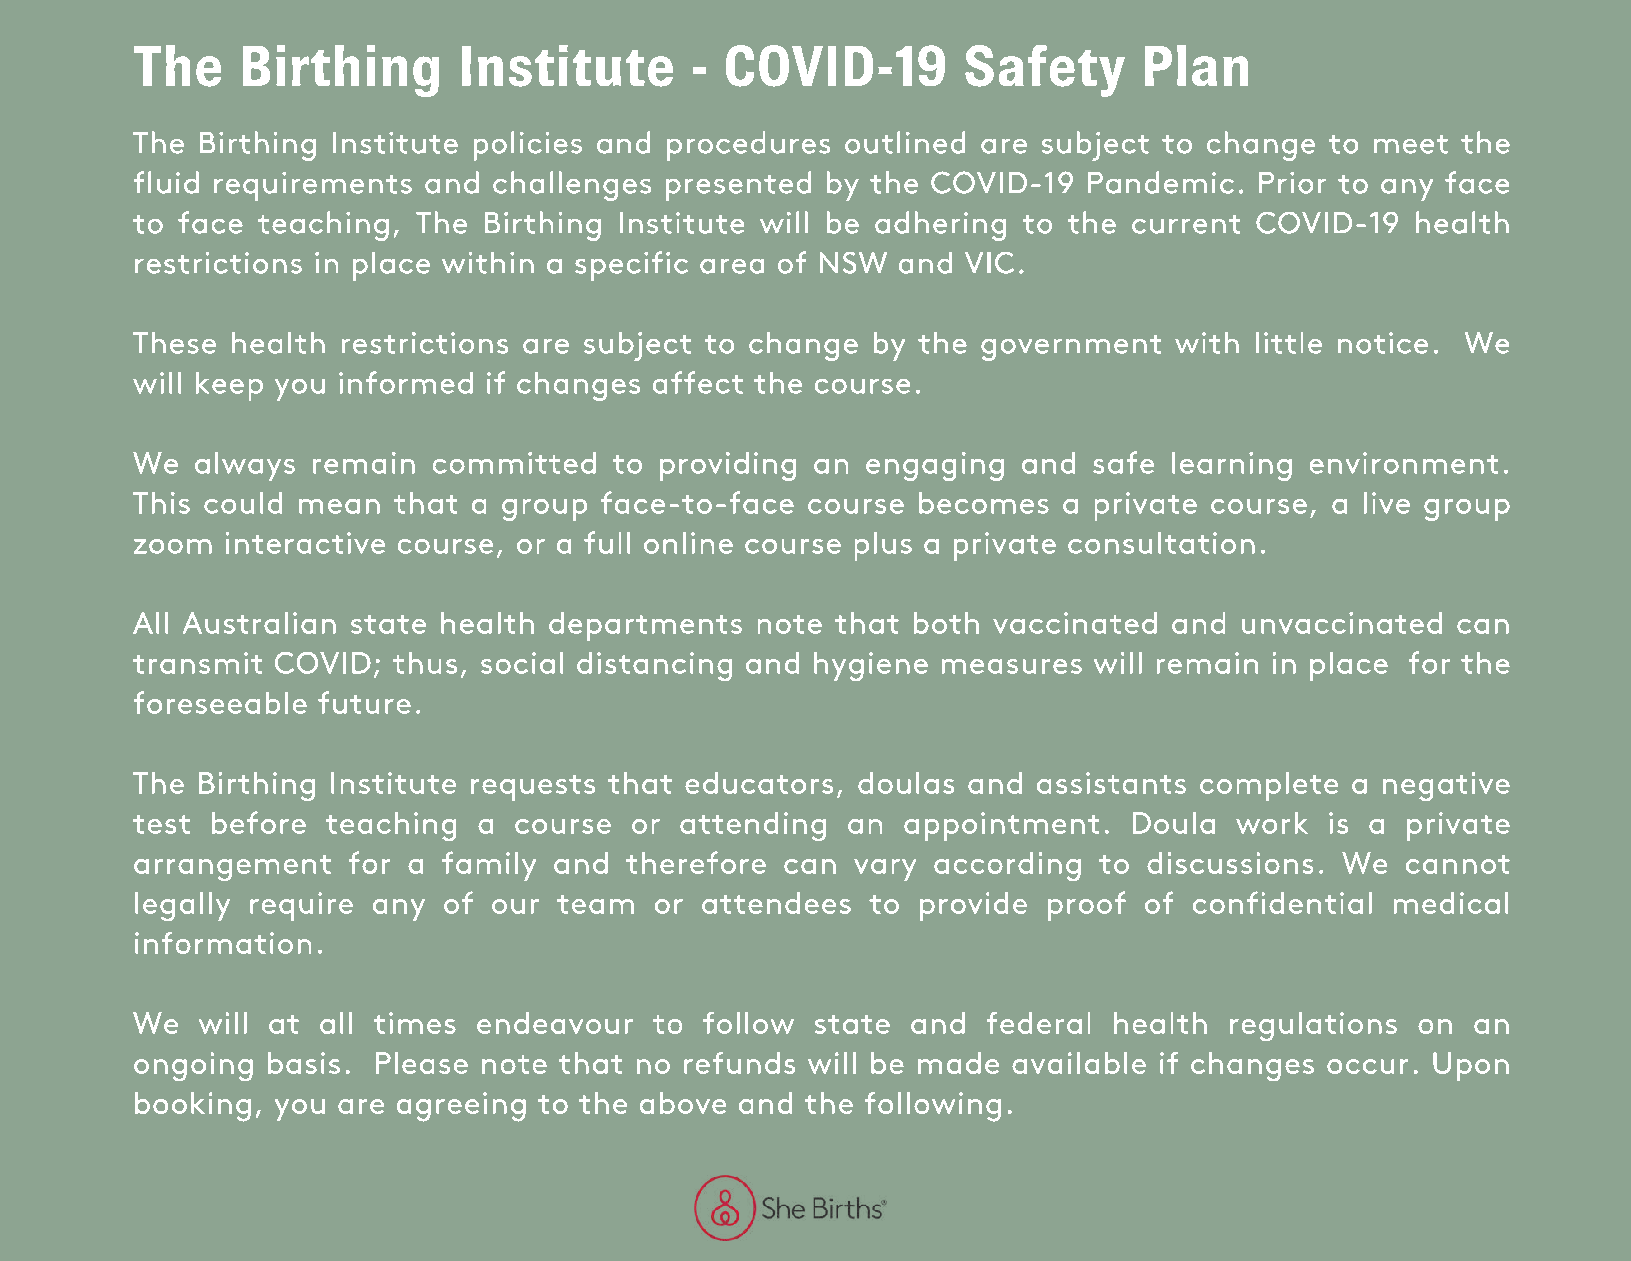 This screenshot has height=1261, width=1631. What do you see at coordinates (871, 666) in the screenshot?
I see `hygiene` at bounding box center [871, 666].
